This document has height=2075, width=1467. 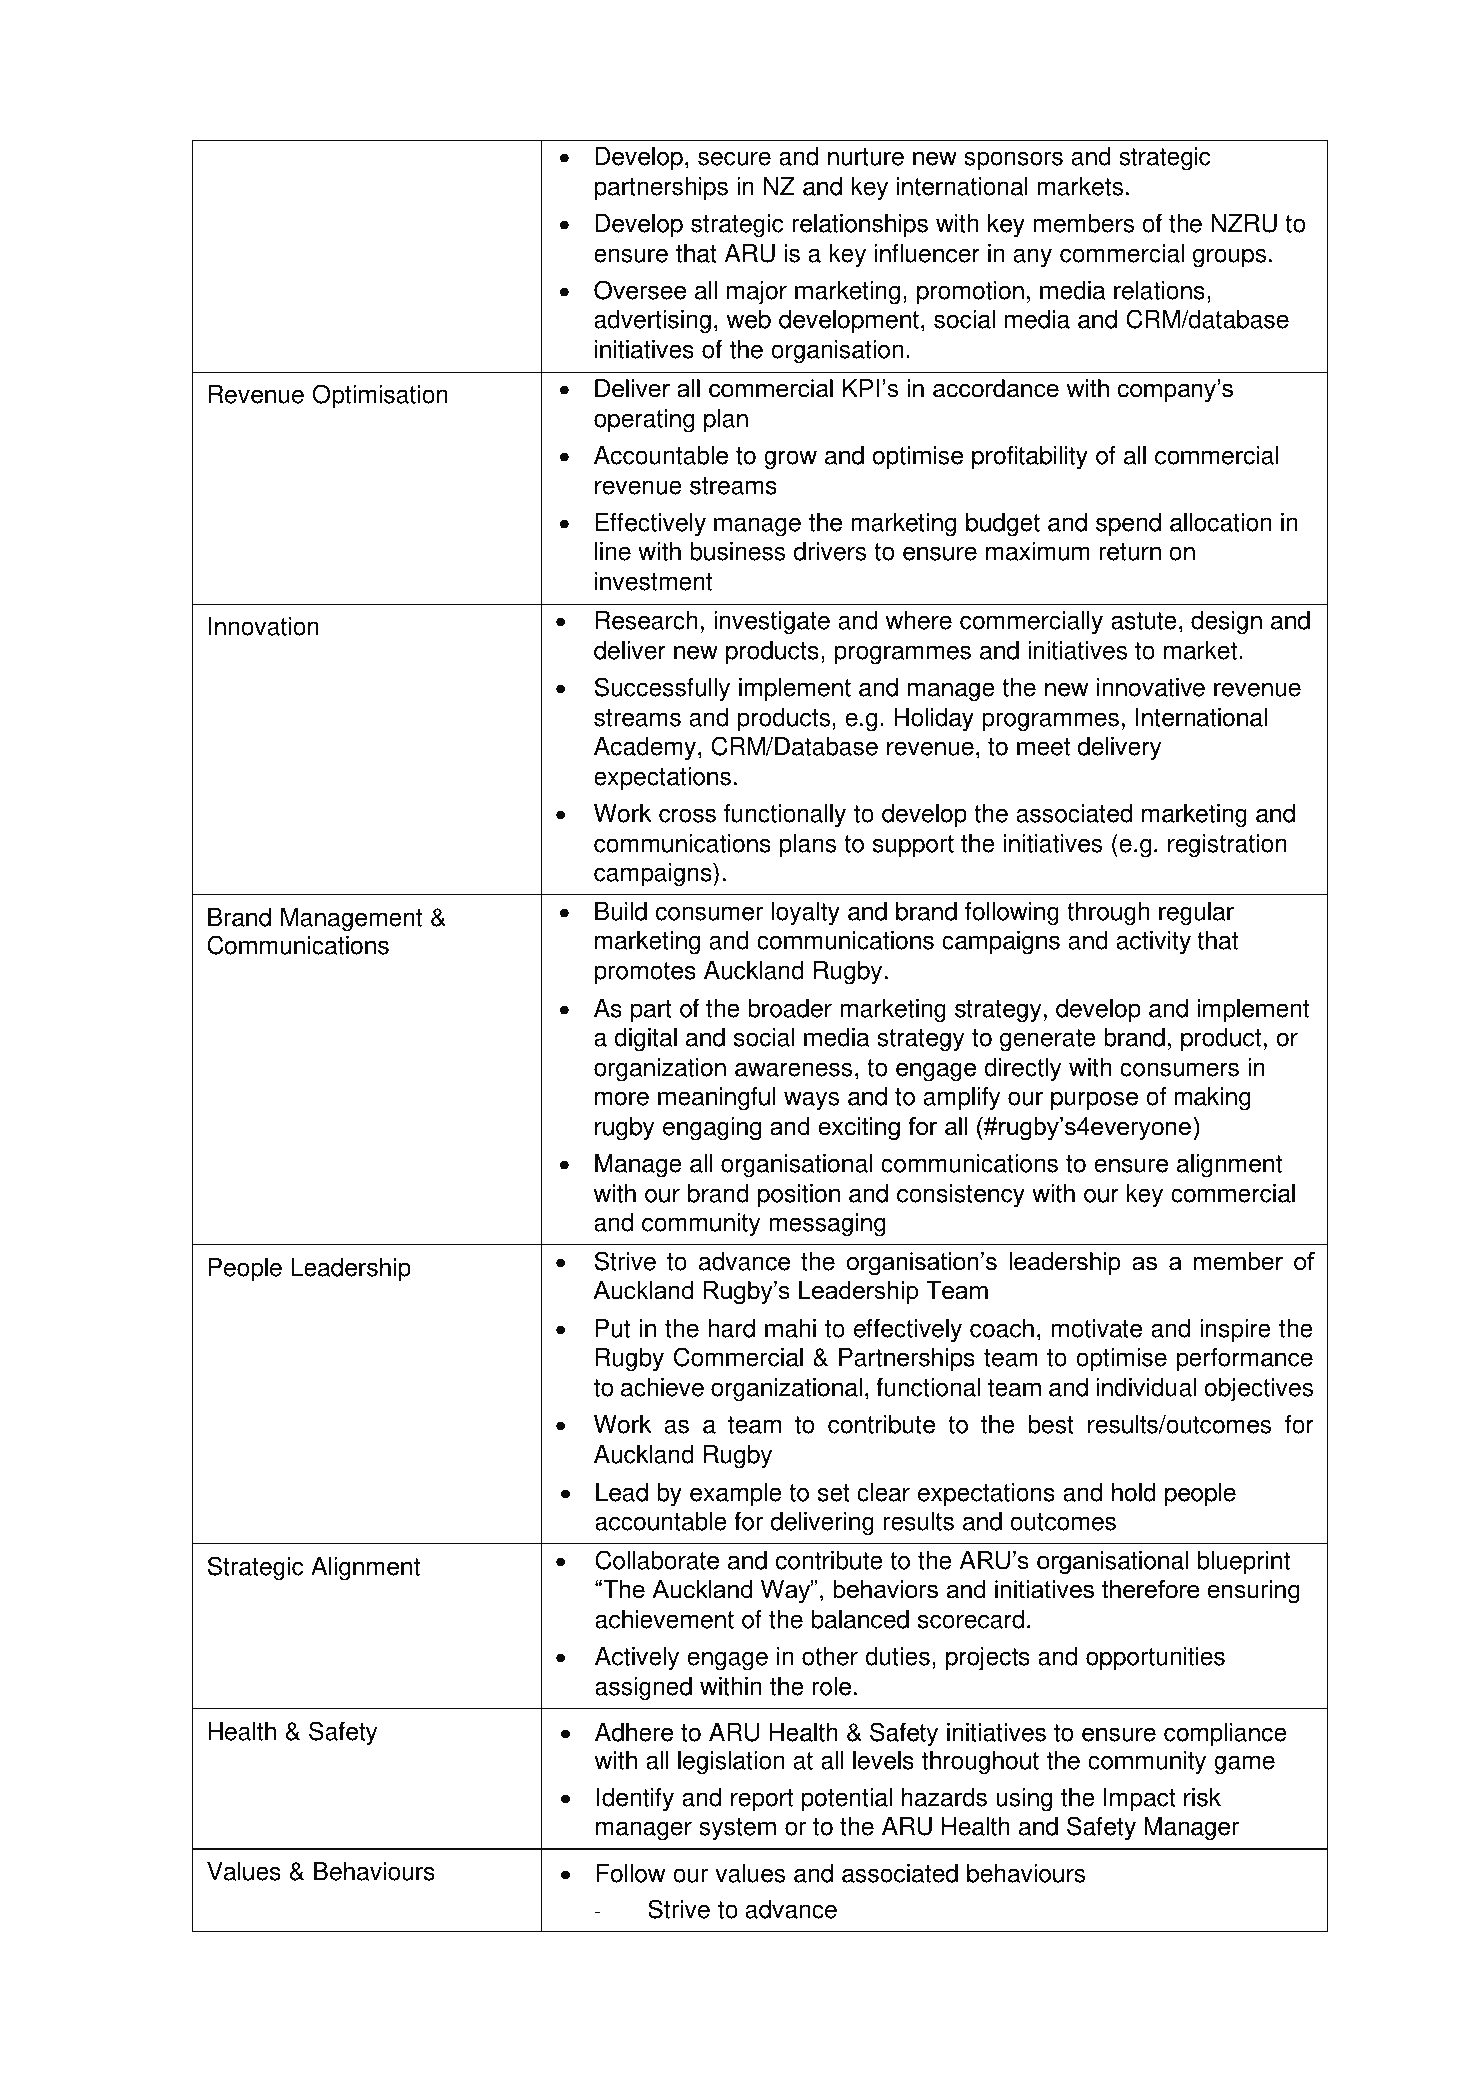 I want to click on Identify, so click(x=635, y=1800).
